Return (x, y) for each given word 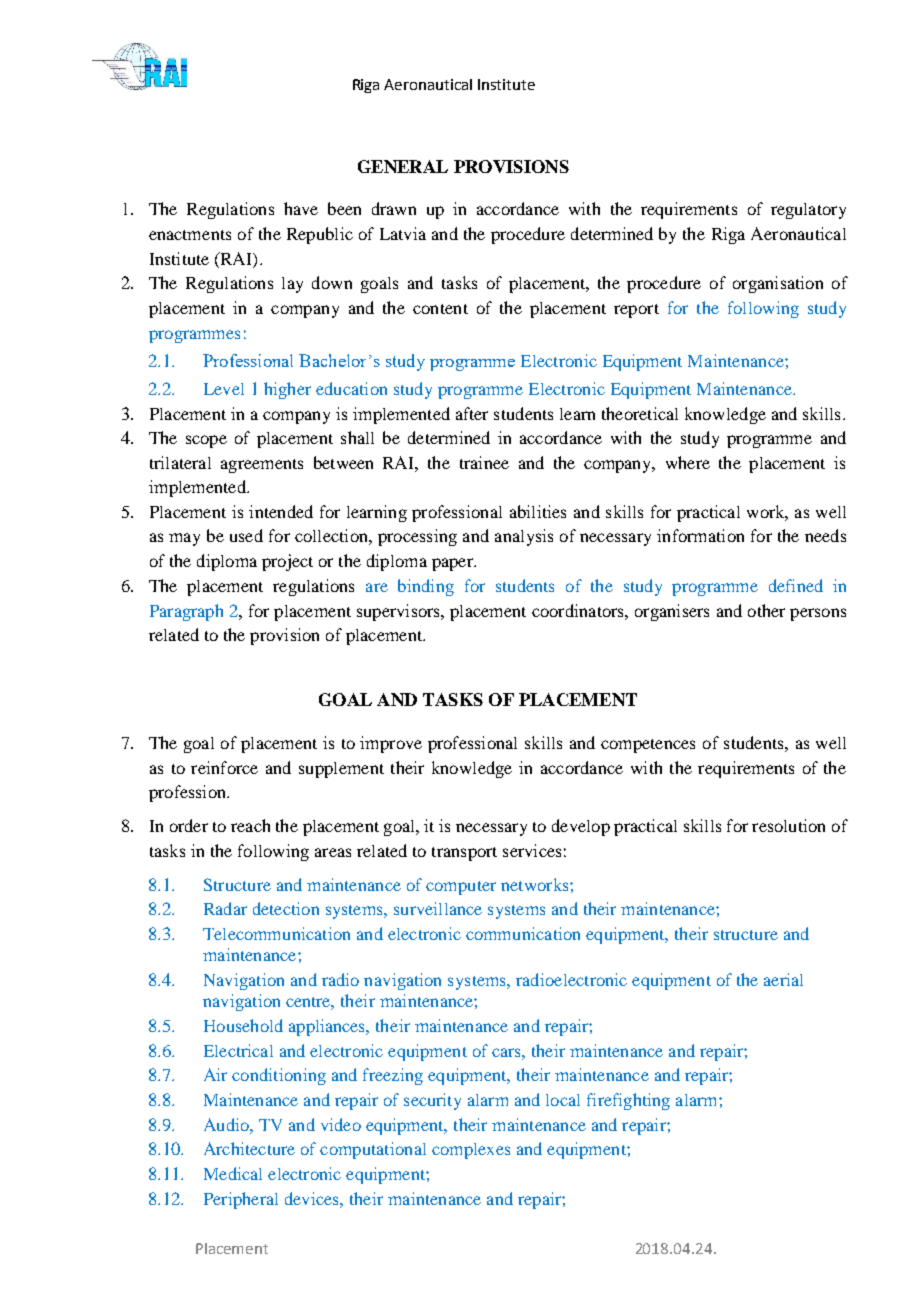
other (766, 610)
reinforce (224, 767)
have (301, 208)
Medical (233, 1173)
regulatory (808, 211)
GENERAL (403, 166)
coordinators (579, 610)
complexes (471, 1151)
